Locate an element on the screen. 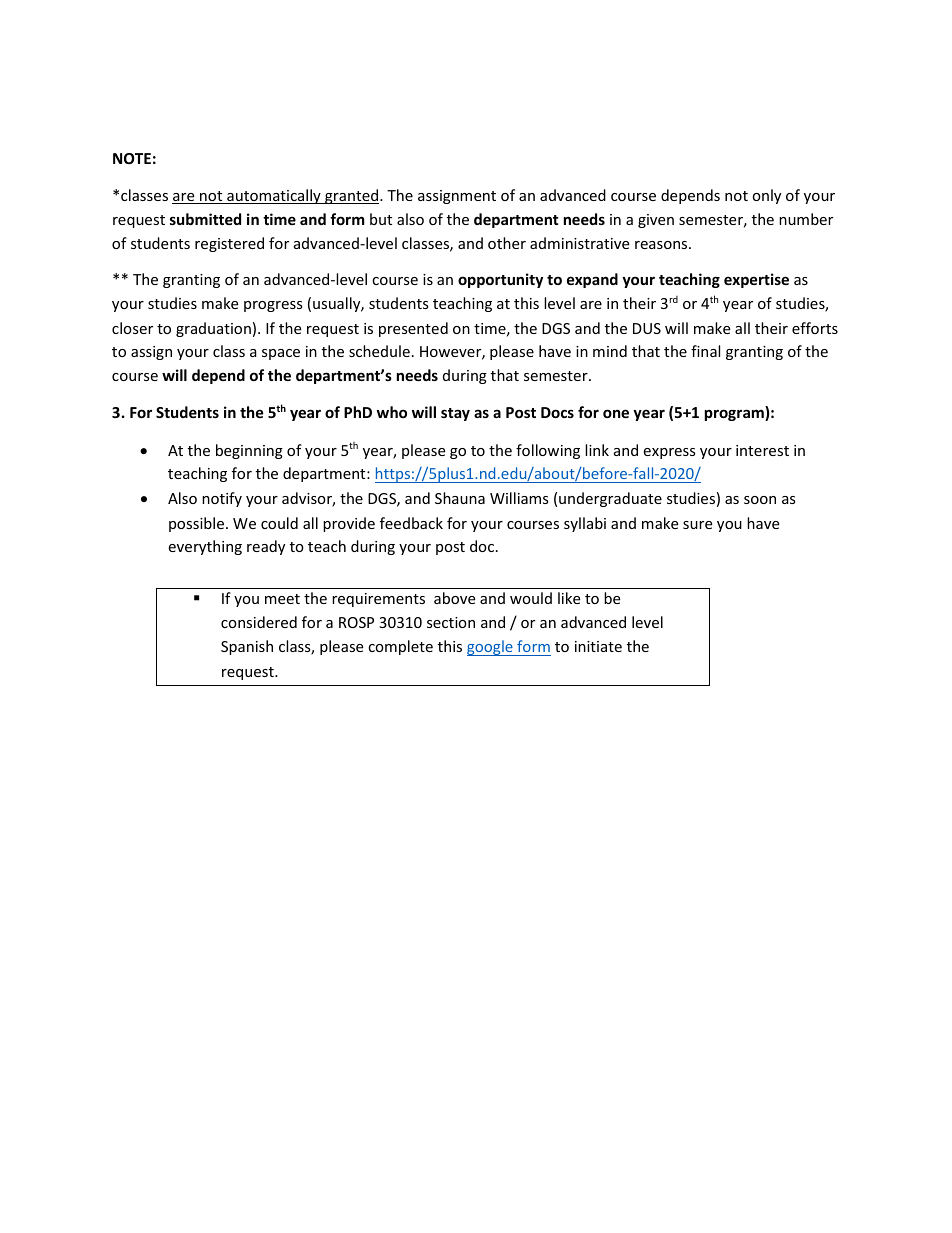  granted is located at coordinates (352, 196).
